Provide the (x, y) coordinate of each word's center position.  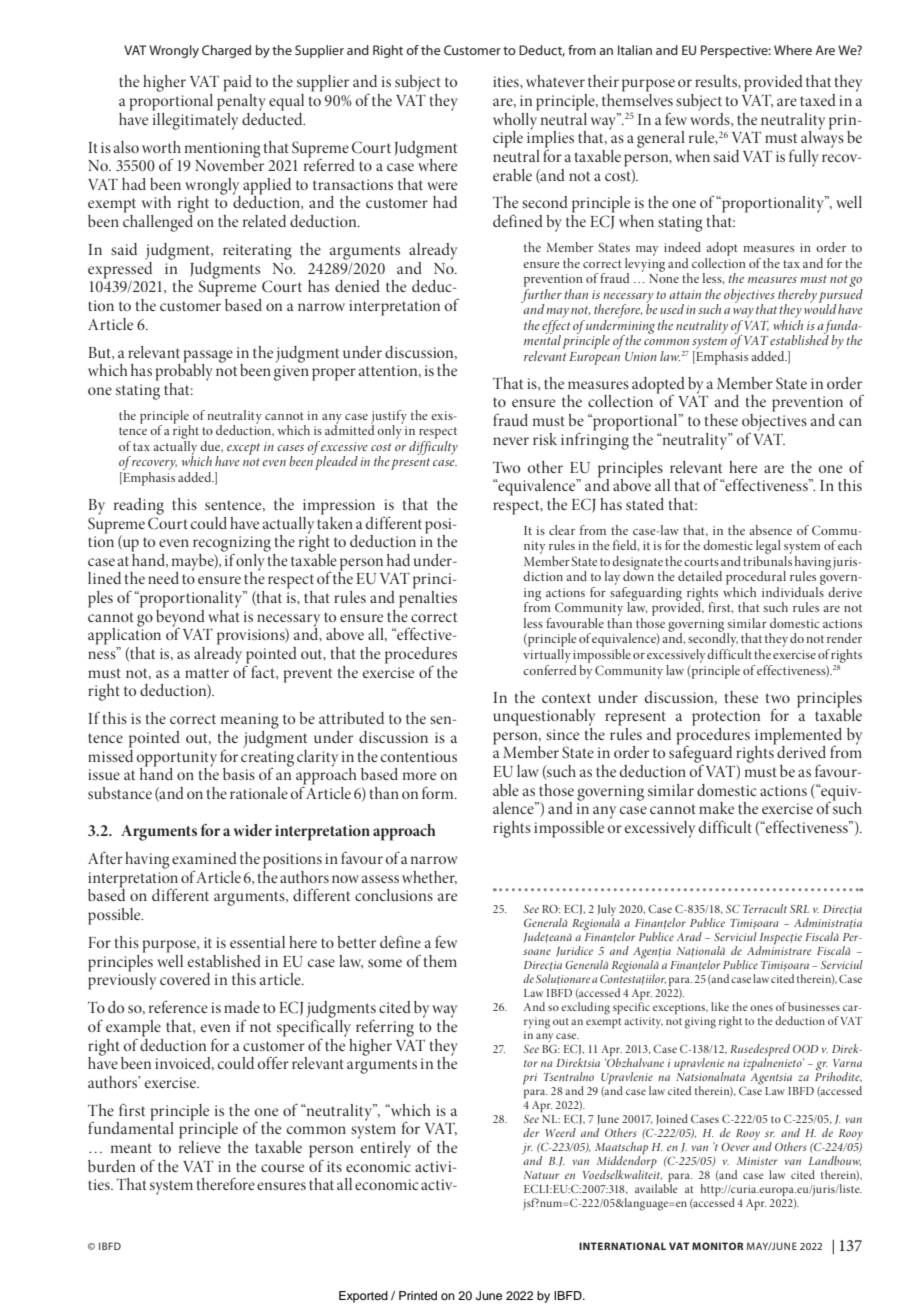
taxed (818, 100)
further (541, 295)
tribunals (767, 559)
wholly (516, 121)
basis (239, 774)
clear (562, 530)
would (820, 308)
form (439, 792)
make (716, 808)
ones (761, 1008)
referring (385, 1028)
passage (208, 357)
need (163, 578)
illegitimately (195, 120)
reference (178, 1007)
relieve (200, 1145)
